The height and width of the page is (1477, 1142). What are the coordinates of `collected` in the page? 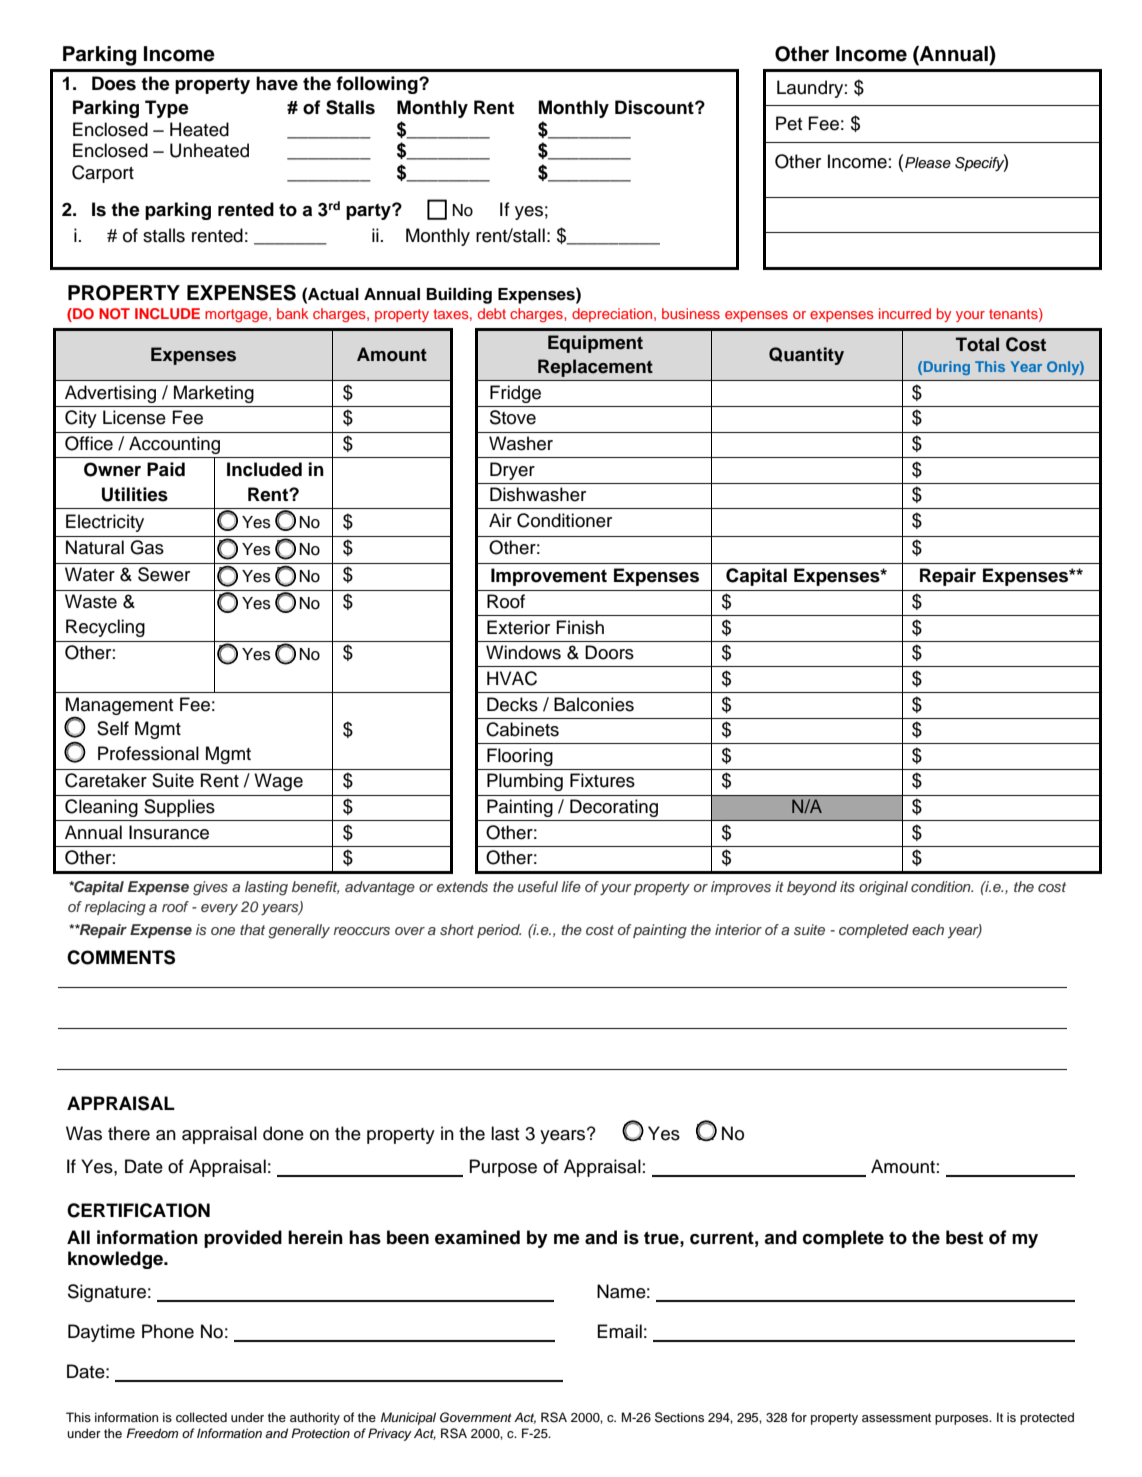 It's located at (201, 1417).
